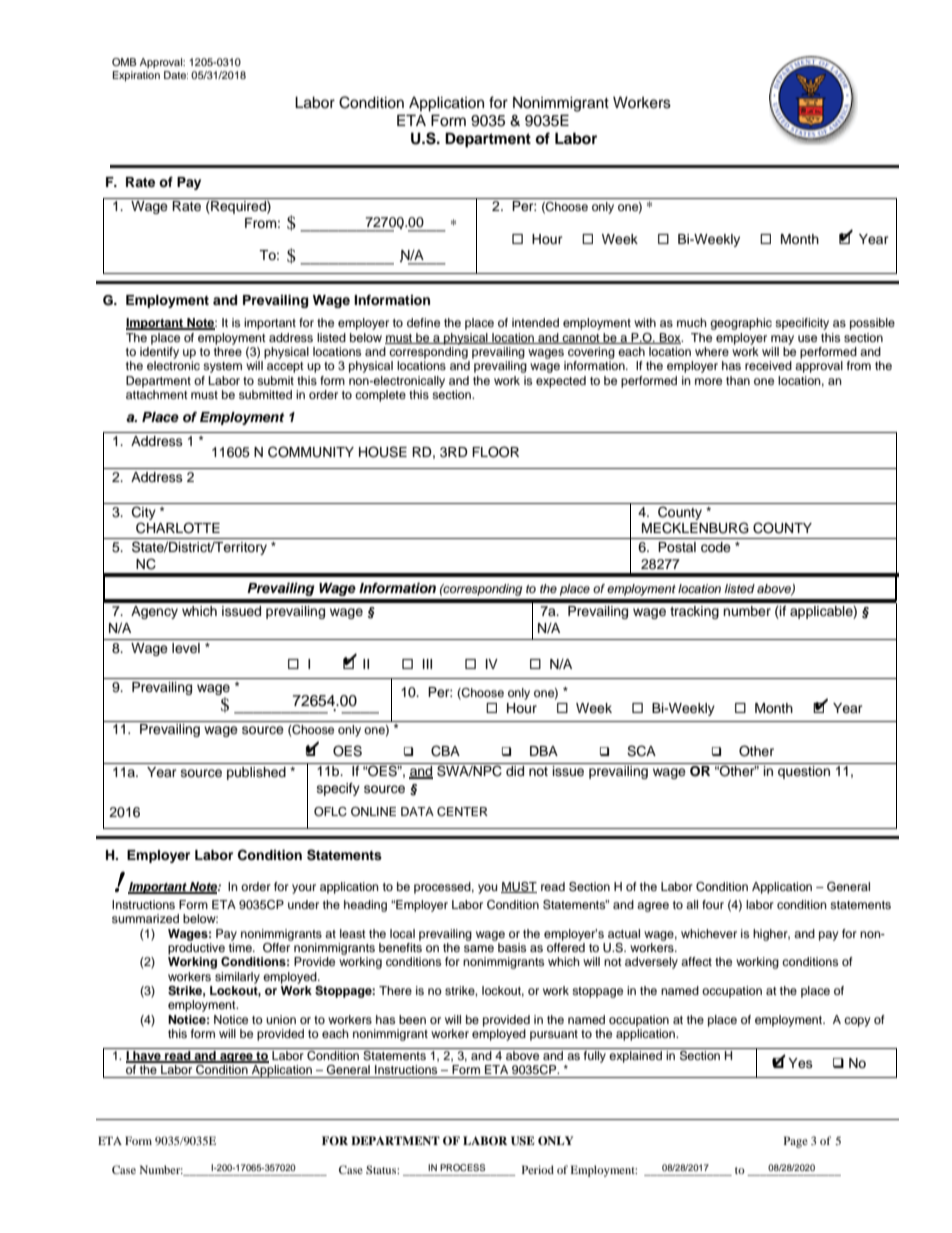  What do you see at coordinates (495, 452) in the screenshot?
I see `FLOOR` at bounding box center [495, 452].
